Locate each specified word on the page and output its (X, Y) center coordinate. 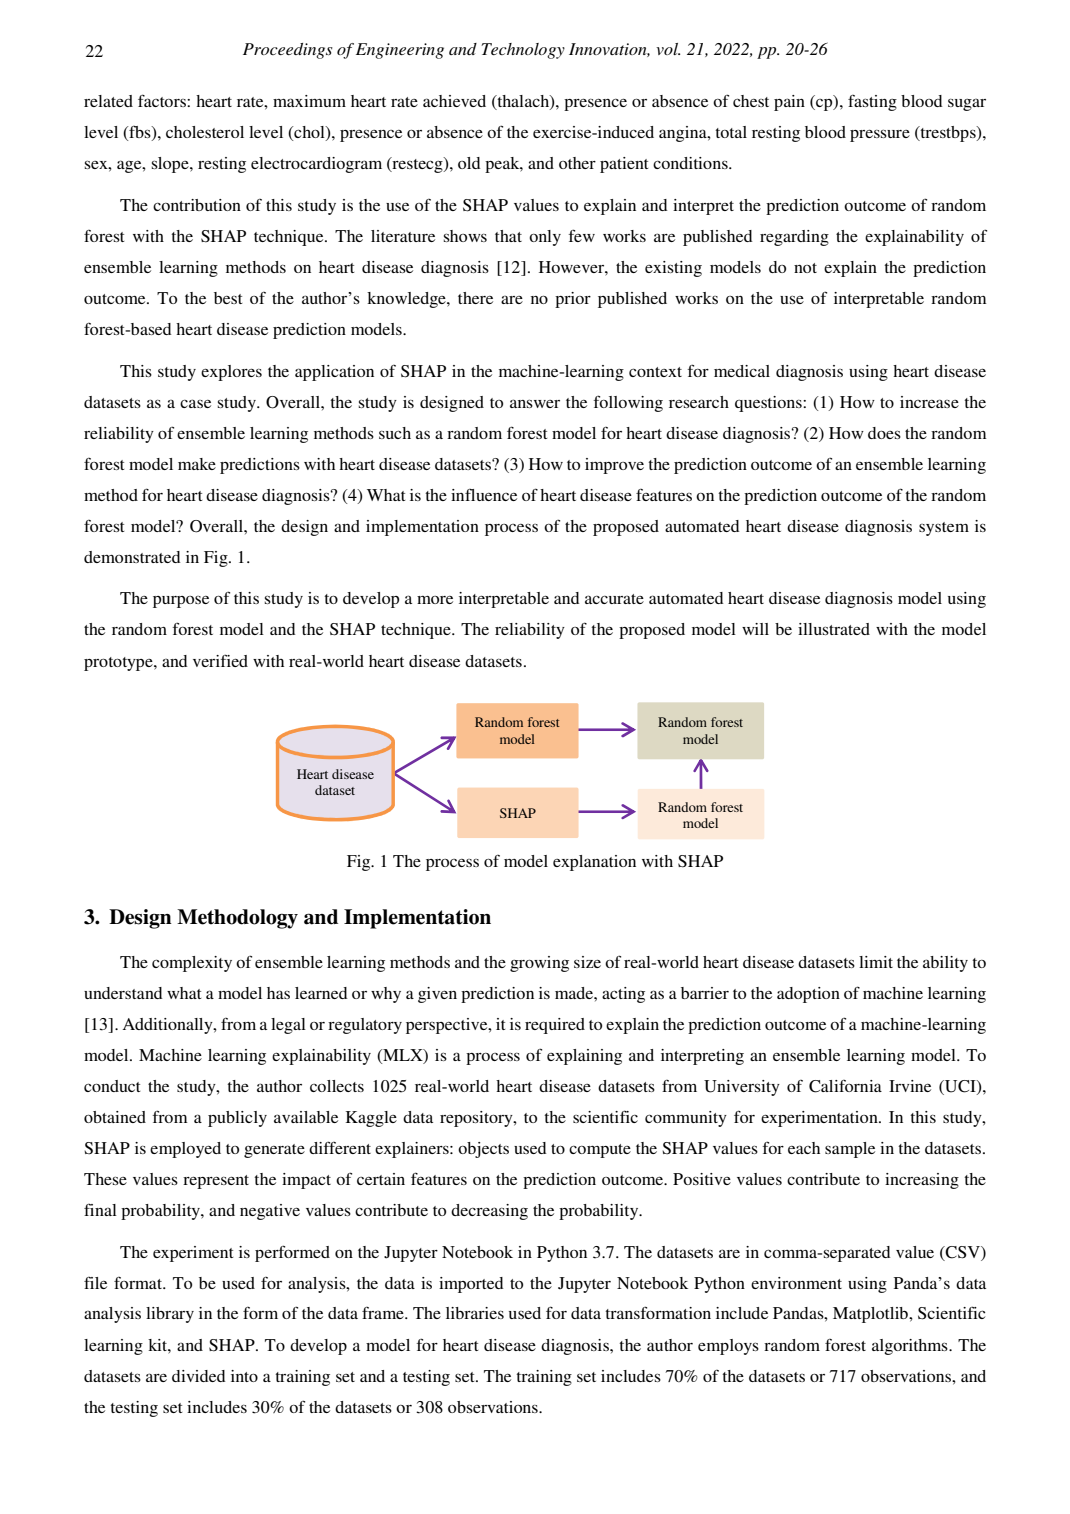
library (170, 1315)
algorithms (911, 1347)
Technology (523, 51)
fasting (872, 103)
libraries (475, 1313)
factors (163, 100)
